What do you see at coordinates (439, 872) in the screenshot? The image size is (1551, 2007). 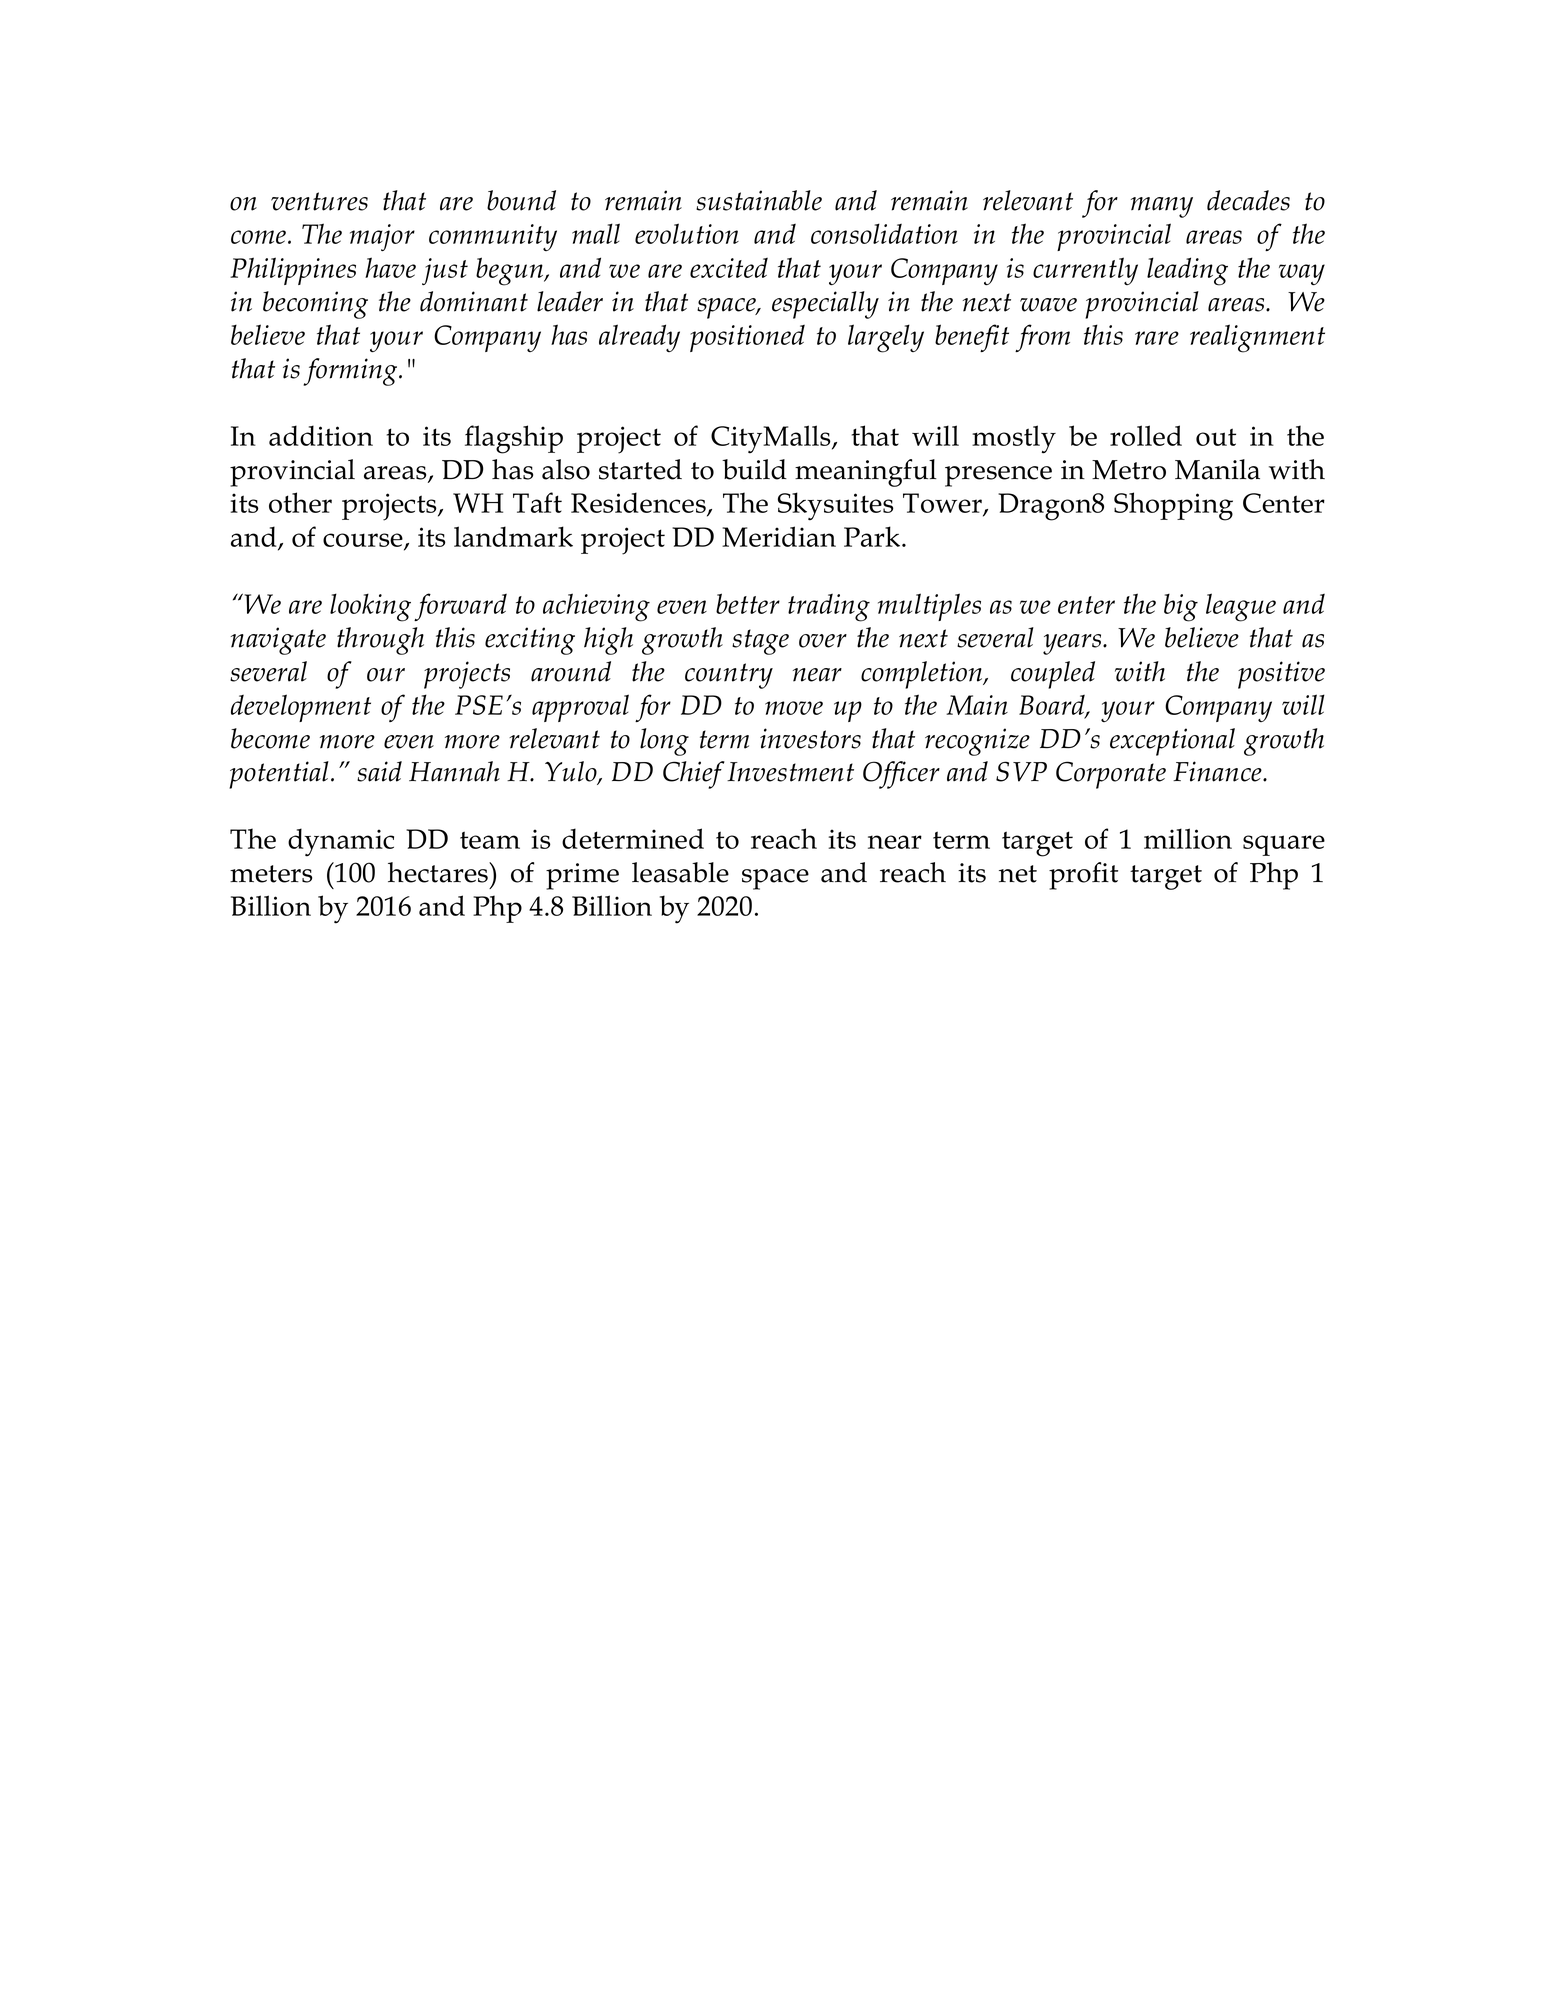 I see `hectares` at bounding box center [439, 872].
